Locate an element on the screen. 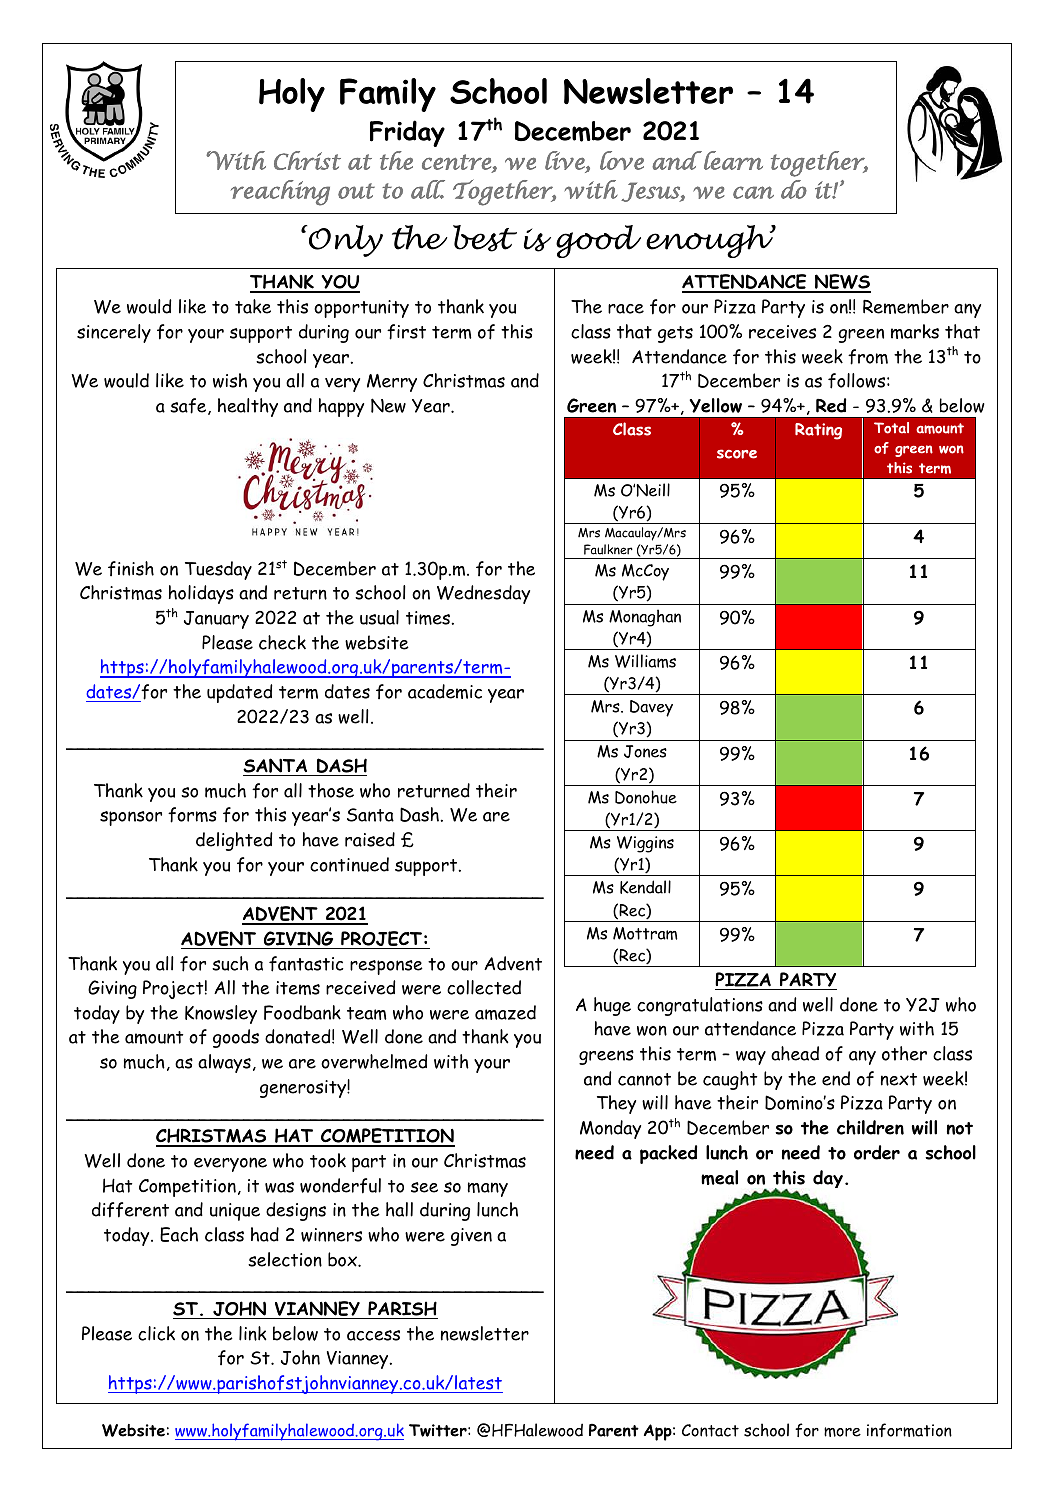 The image size is (1054, 1491). safe is located at coordinates (189, 406).
